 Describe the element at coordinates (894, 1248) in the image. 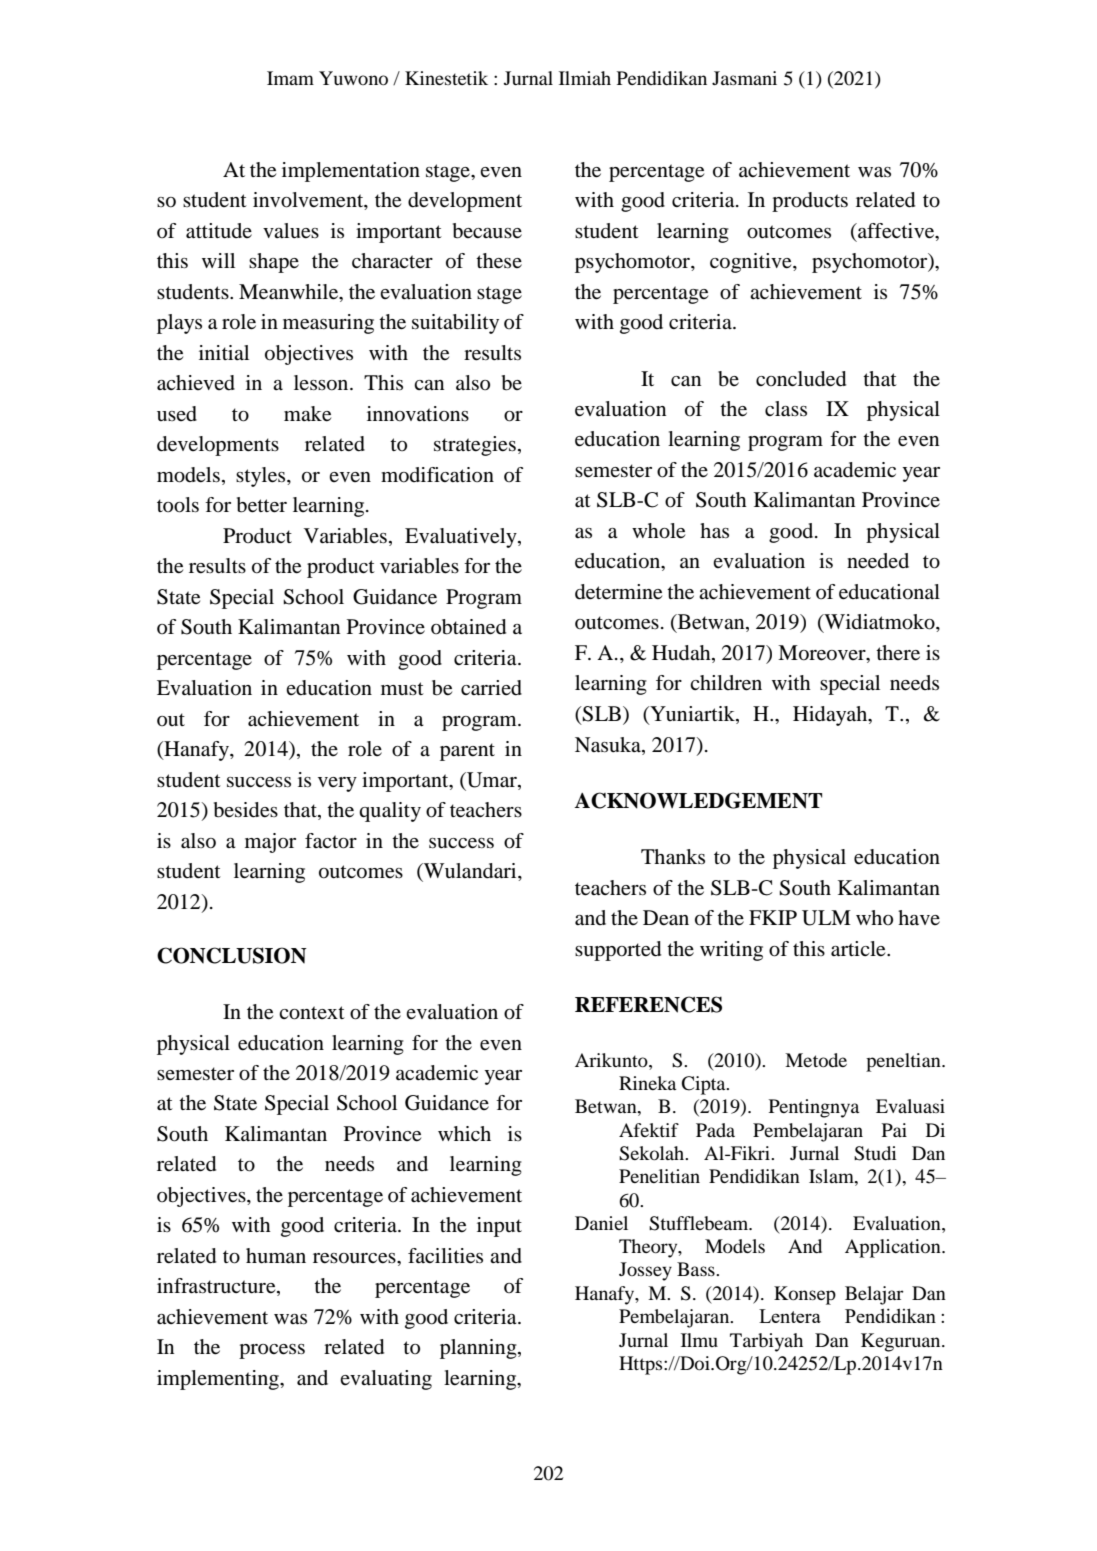

I see `Application` at that location.
